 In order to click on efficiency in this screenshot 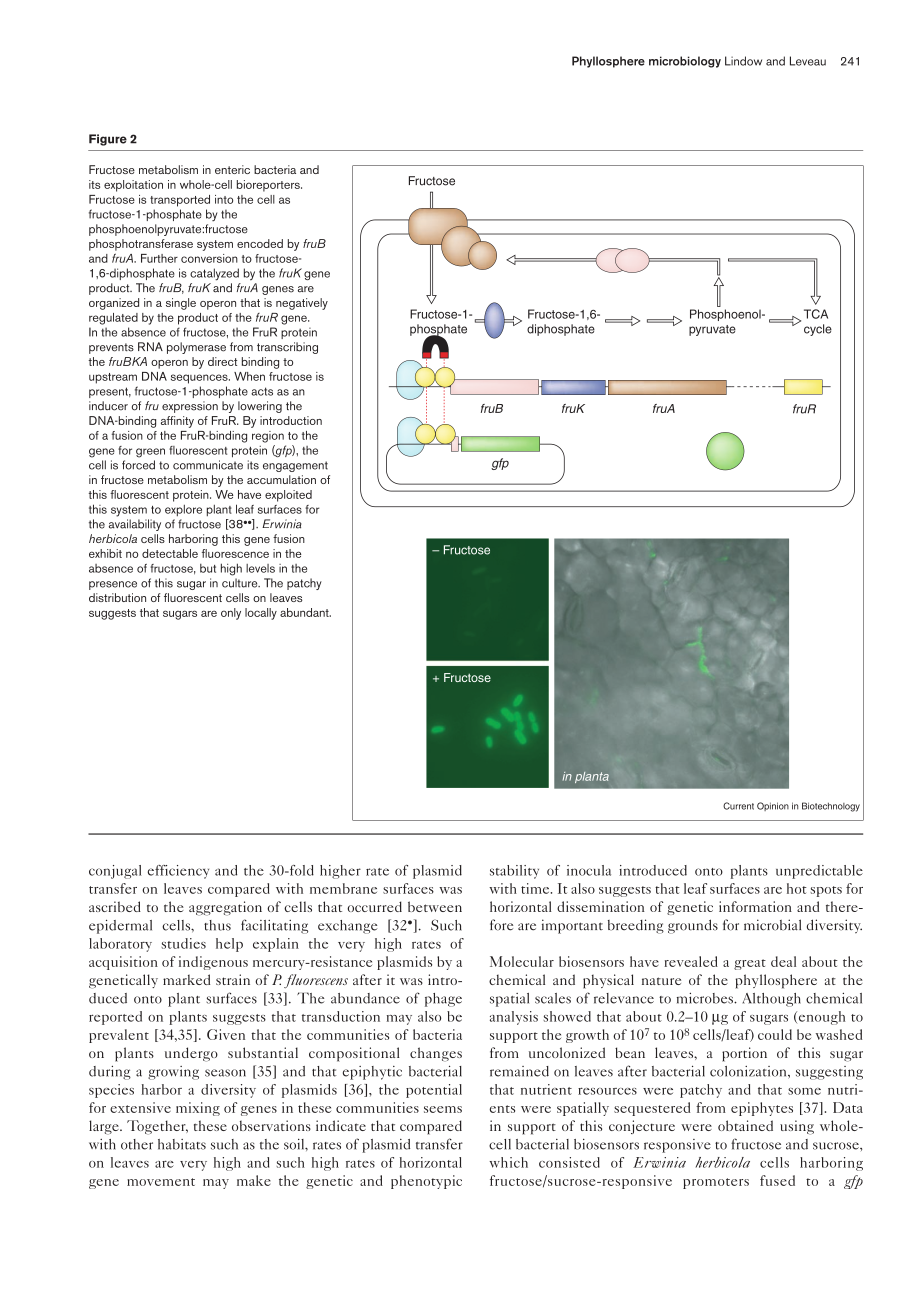, I will do `click(178, 872)`.
